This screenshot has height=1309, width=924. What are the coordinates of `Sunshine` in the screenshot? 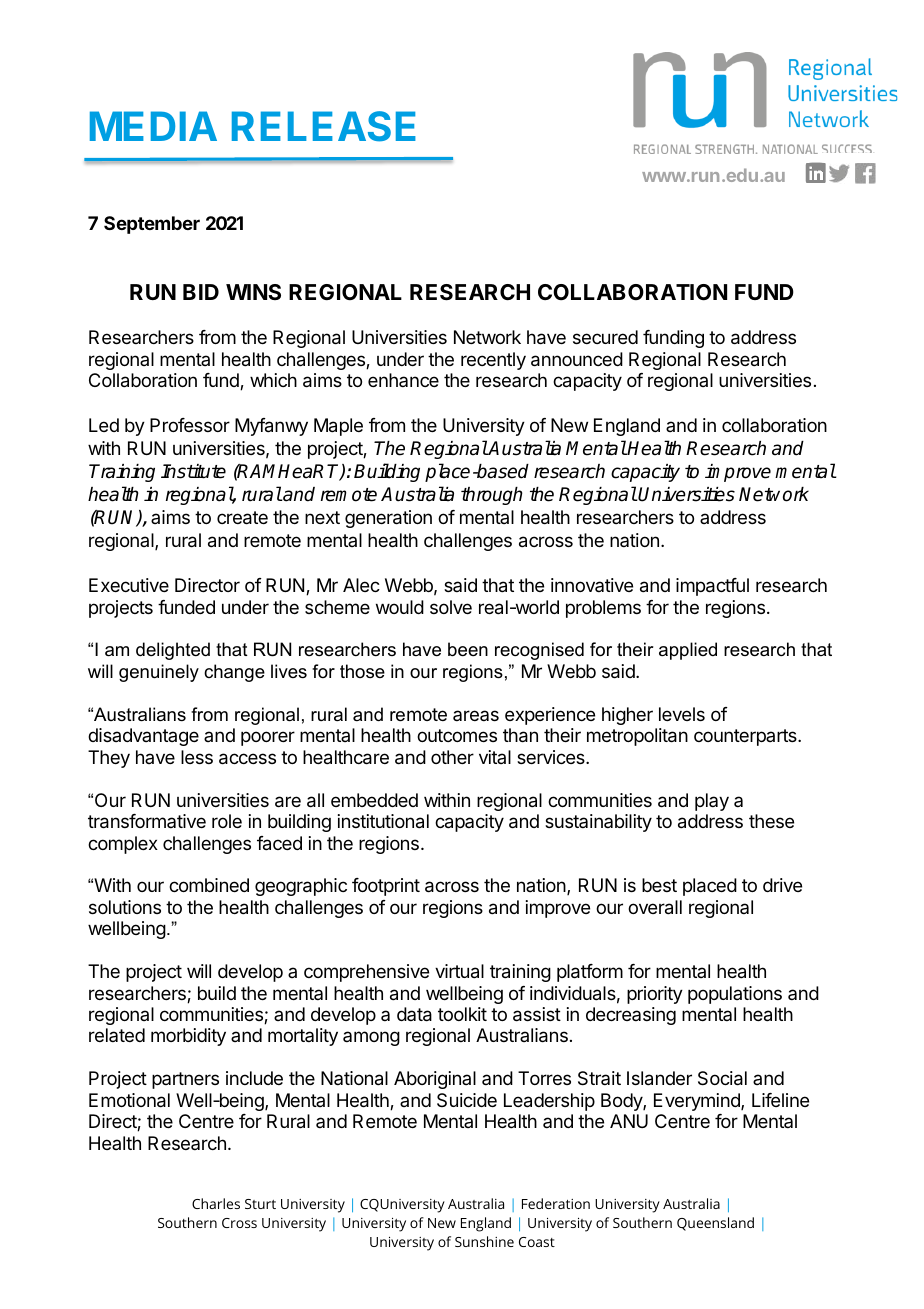 It's located at (484, 1241).
